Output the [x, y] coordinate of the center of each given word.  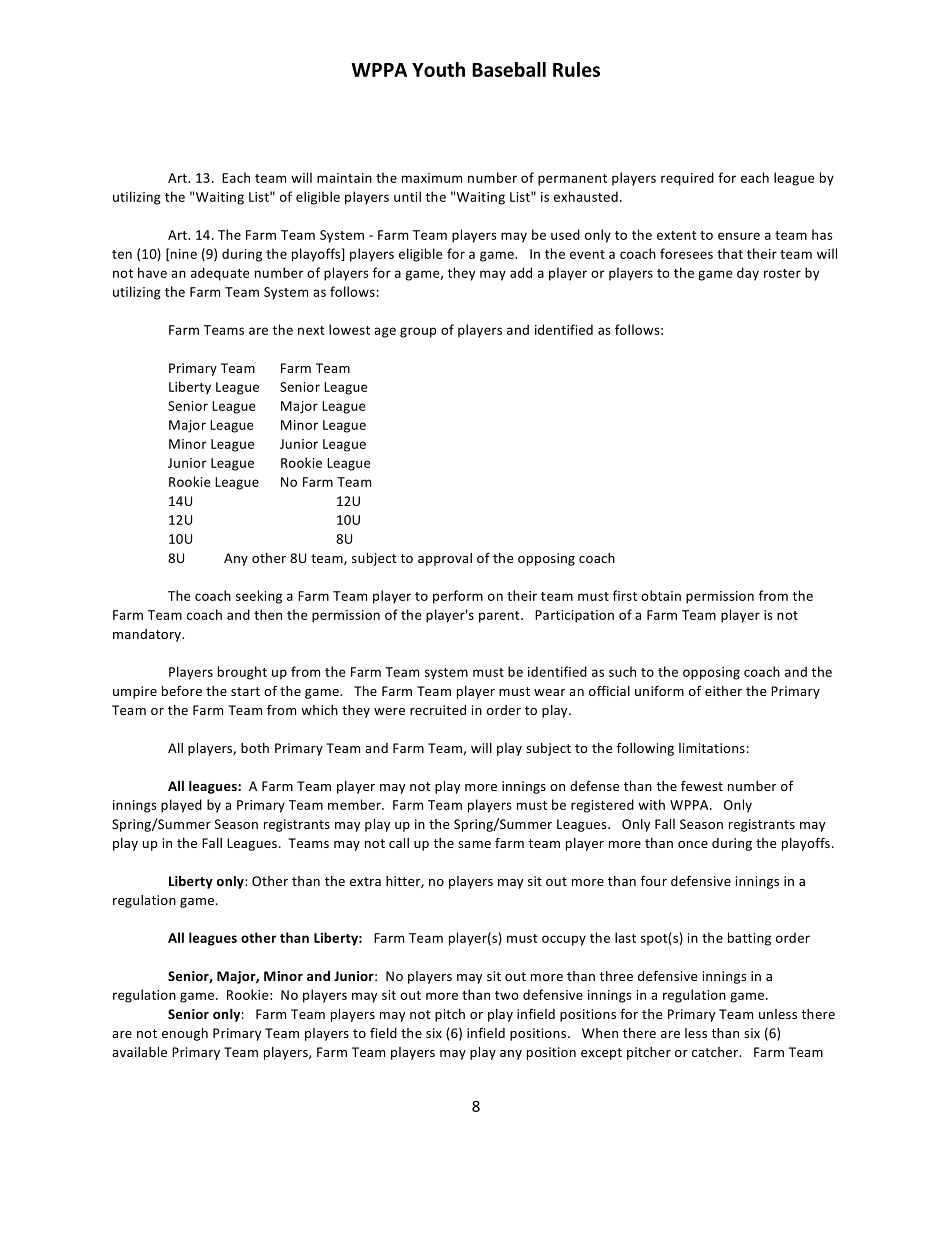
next [311, 330]
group [418, 332]
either [723, 691]
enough [185, 1034]
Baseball [509, 69]
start [245, 691]
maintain [344, 178]
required [687, 179]
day [748, 274]
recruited [438, 710]
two [507, 995]
